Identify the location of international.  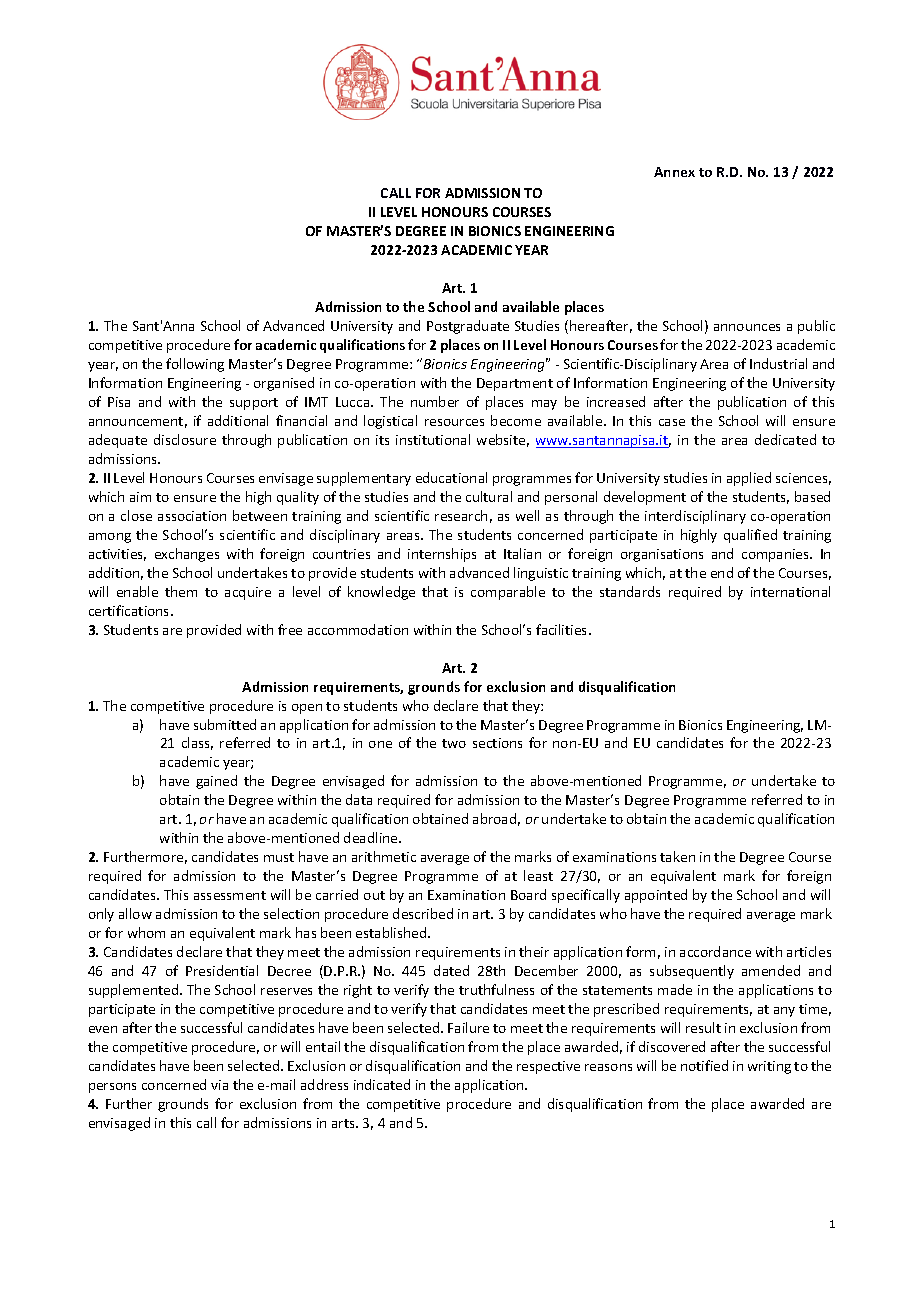
(790, 591).
